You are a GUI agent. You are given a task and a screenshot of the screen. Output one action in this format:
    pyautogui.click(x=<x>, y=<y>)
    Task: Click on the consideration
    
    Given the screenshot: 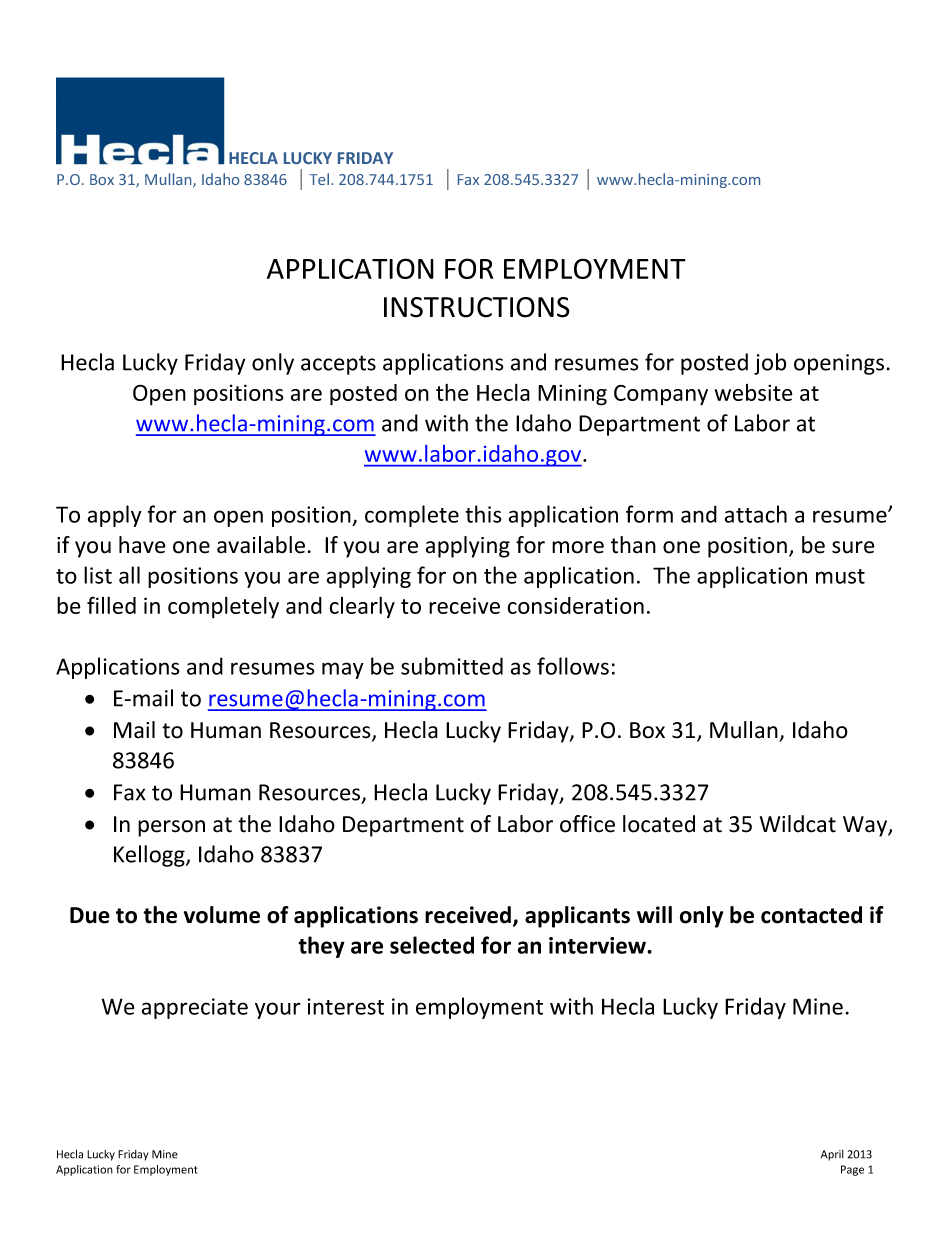 What is the action you would take?
    pyautogui.click(x=575, y=605)
